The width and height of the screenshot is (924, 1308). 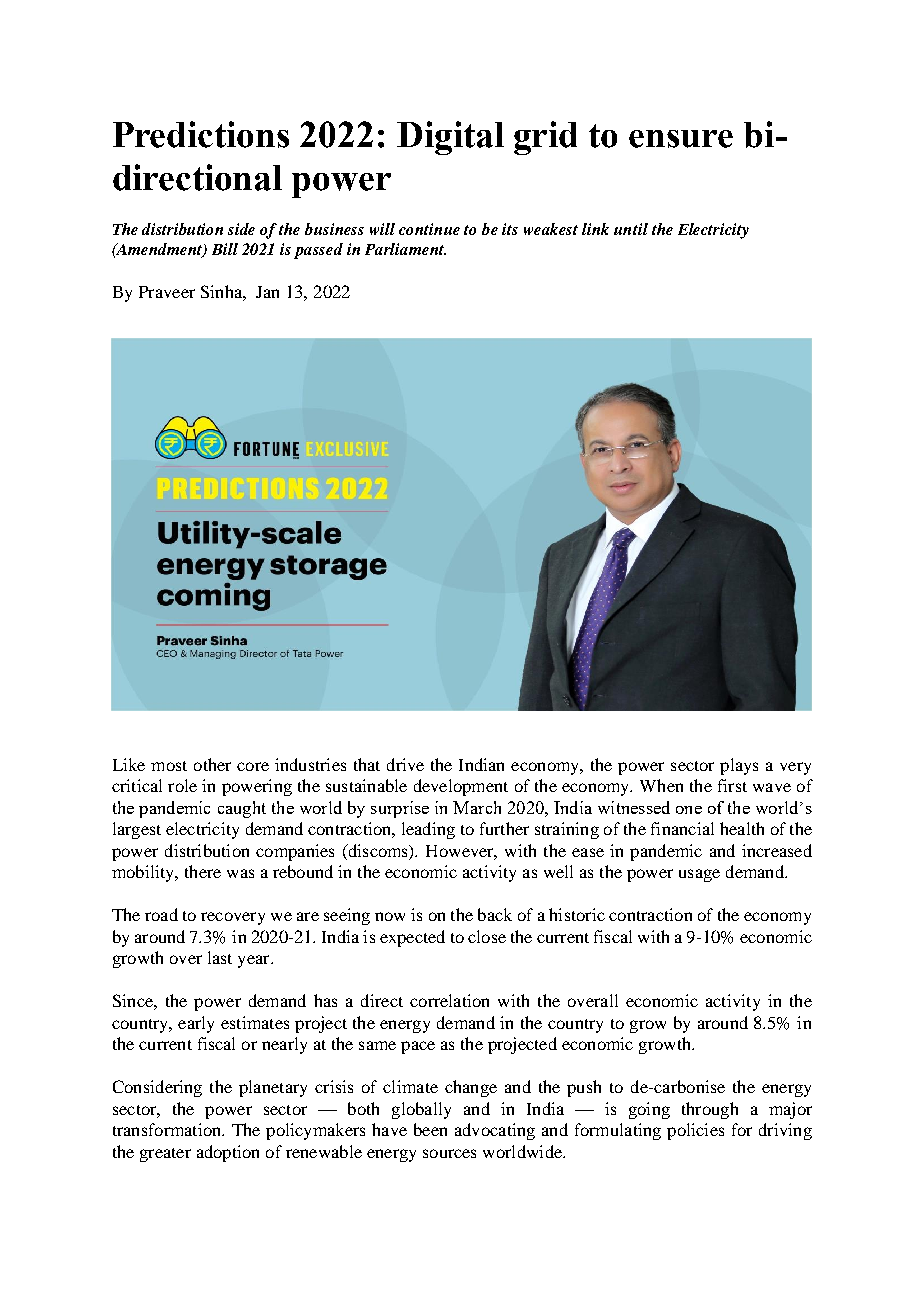 What do you see at coordinates (267, 292) in the screenshot?
I see `Jan` at bounding box center [267, 292].
